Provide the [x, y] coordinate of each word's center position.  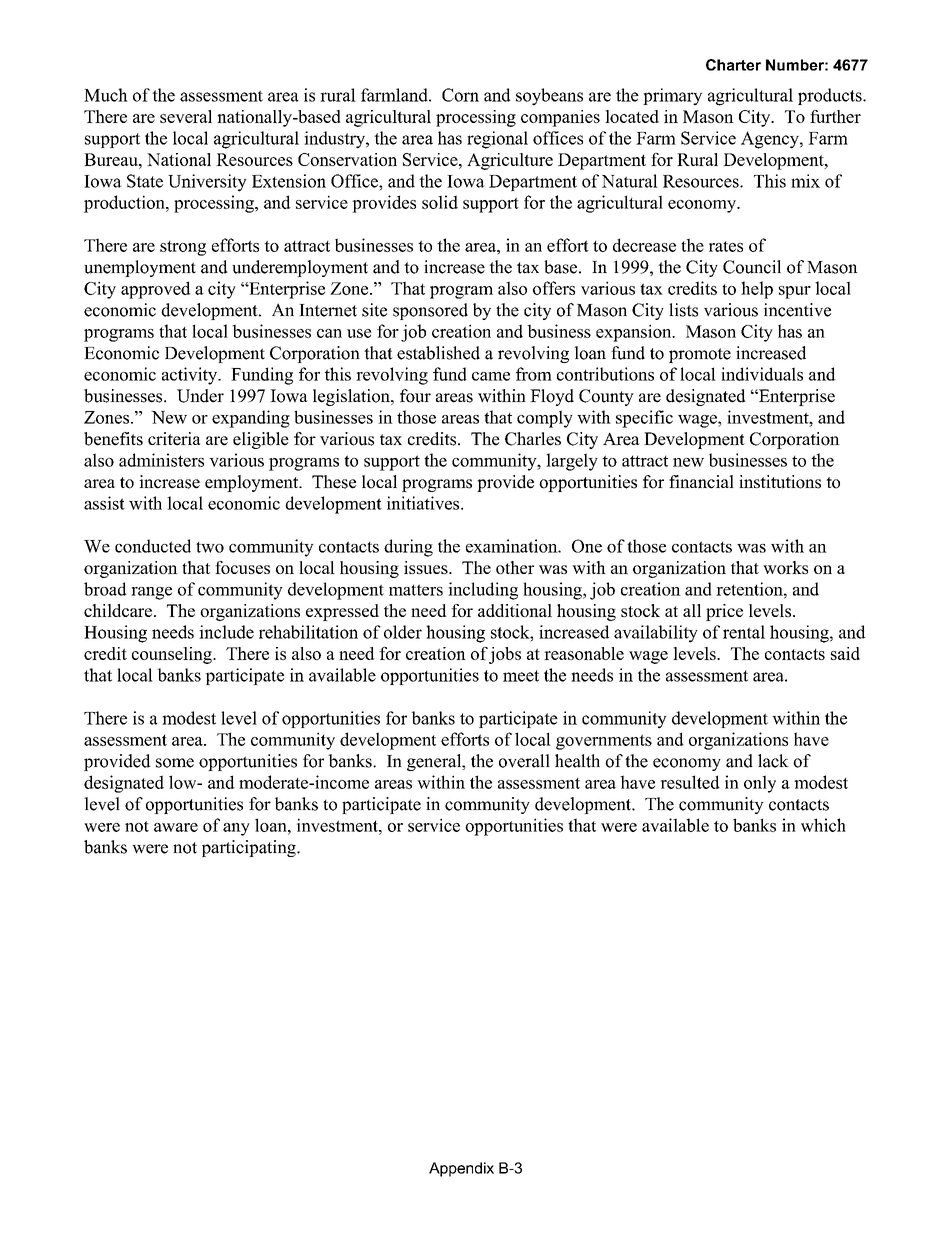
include [226, 632]
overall [524, 761]
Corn [460, 95]
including [483, 591]
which [823, 825]
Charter [733, 65]
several [186, 116]
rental [744, 632]
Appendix [461, 1169]
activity [191, 376]
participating [250, 848]
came [491, 376]
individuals [762, 374]
